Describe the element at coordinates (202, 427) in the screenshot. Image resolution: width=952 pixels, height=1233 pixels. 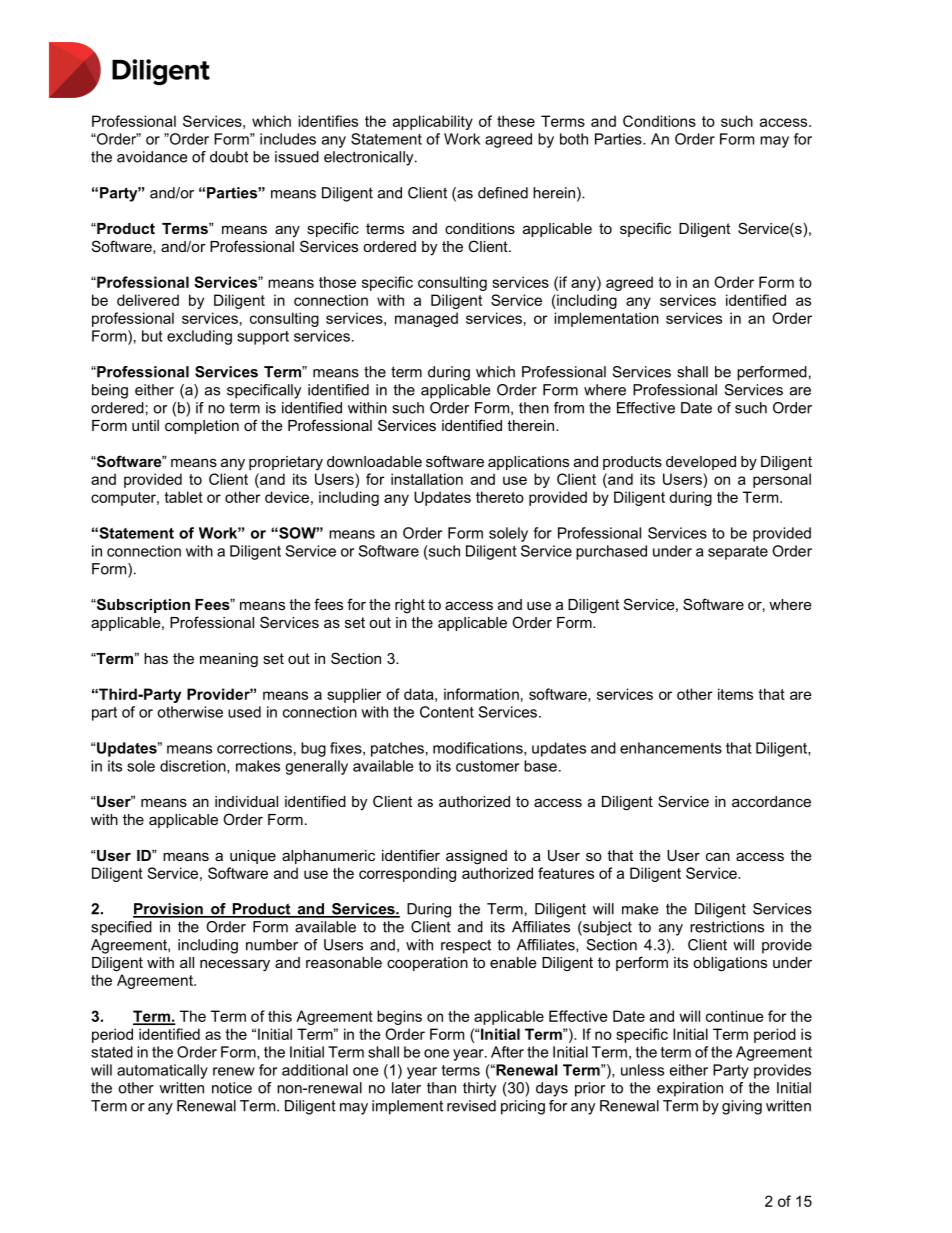
I see `completion` at that location.
